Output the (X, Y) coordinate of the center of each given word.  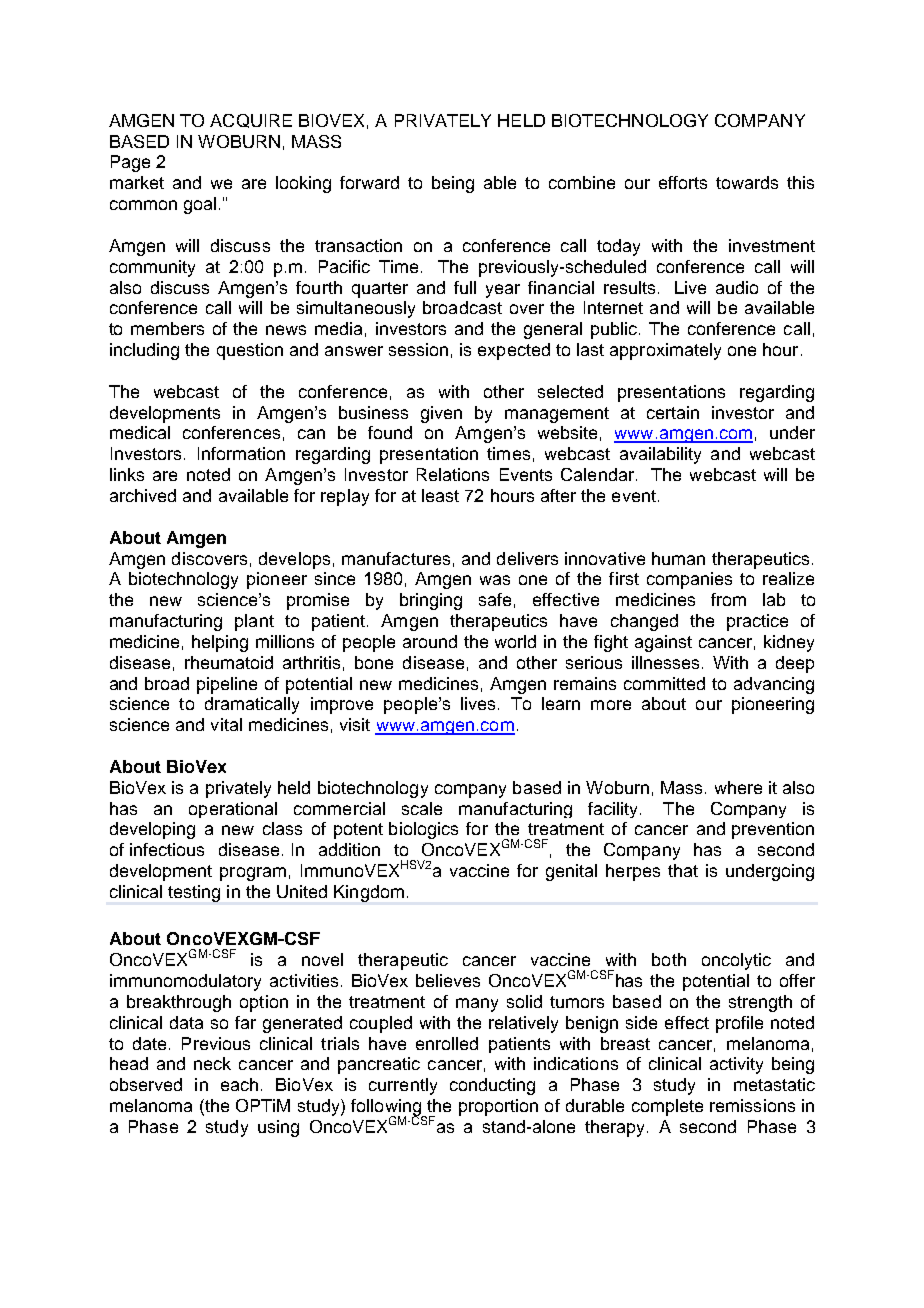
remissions (752, 1105)
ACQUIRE (251, 121)
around (430, 641)
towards (747, 182)
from (728, 599)
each (239, 1084)
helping (220, 643)
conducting (492, 1086)
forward (369, 182)
